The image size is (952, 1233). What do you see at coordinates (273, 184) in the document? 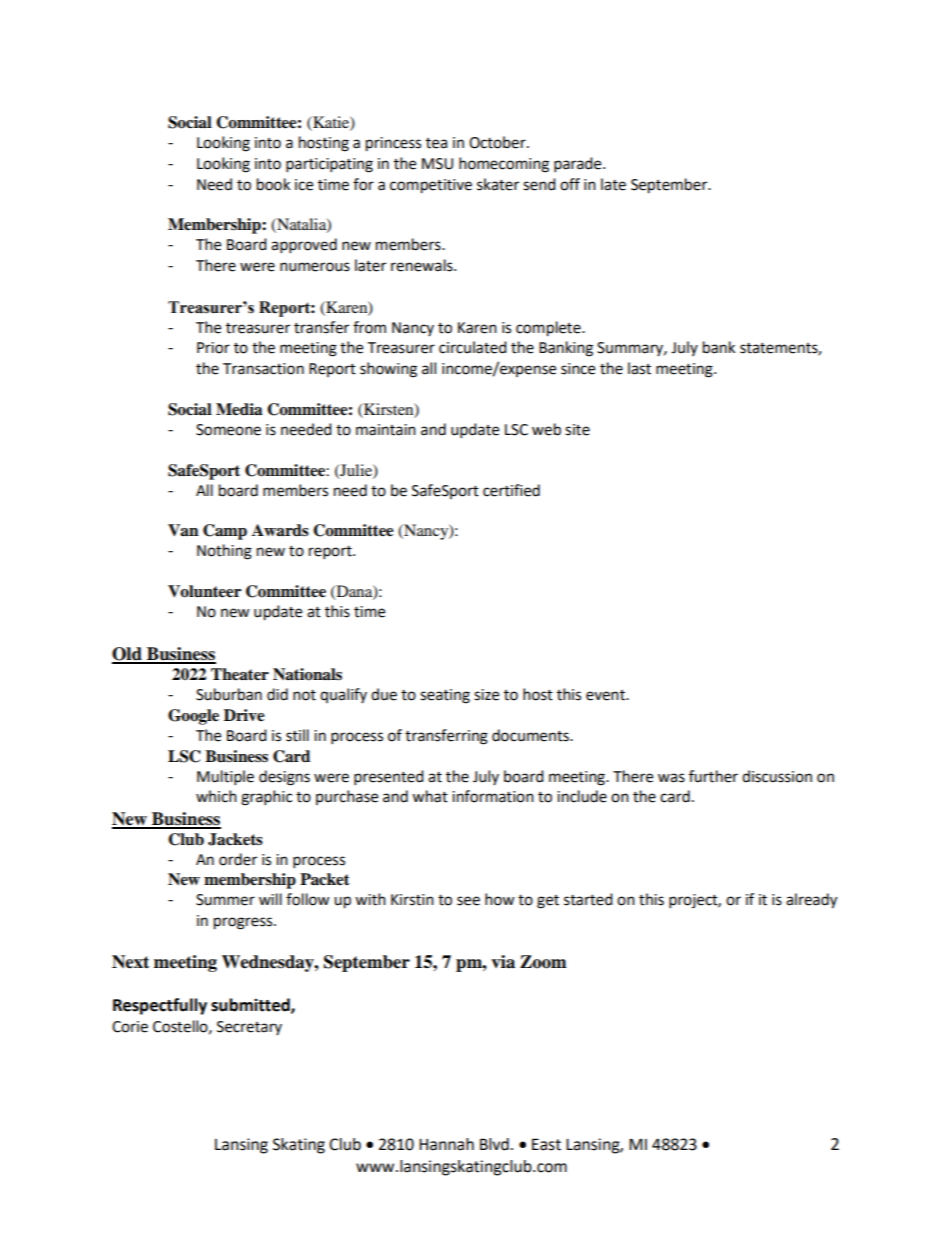
I see `book` at bounding box center [273, 184].
